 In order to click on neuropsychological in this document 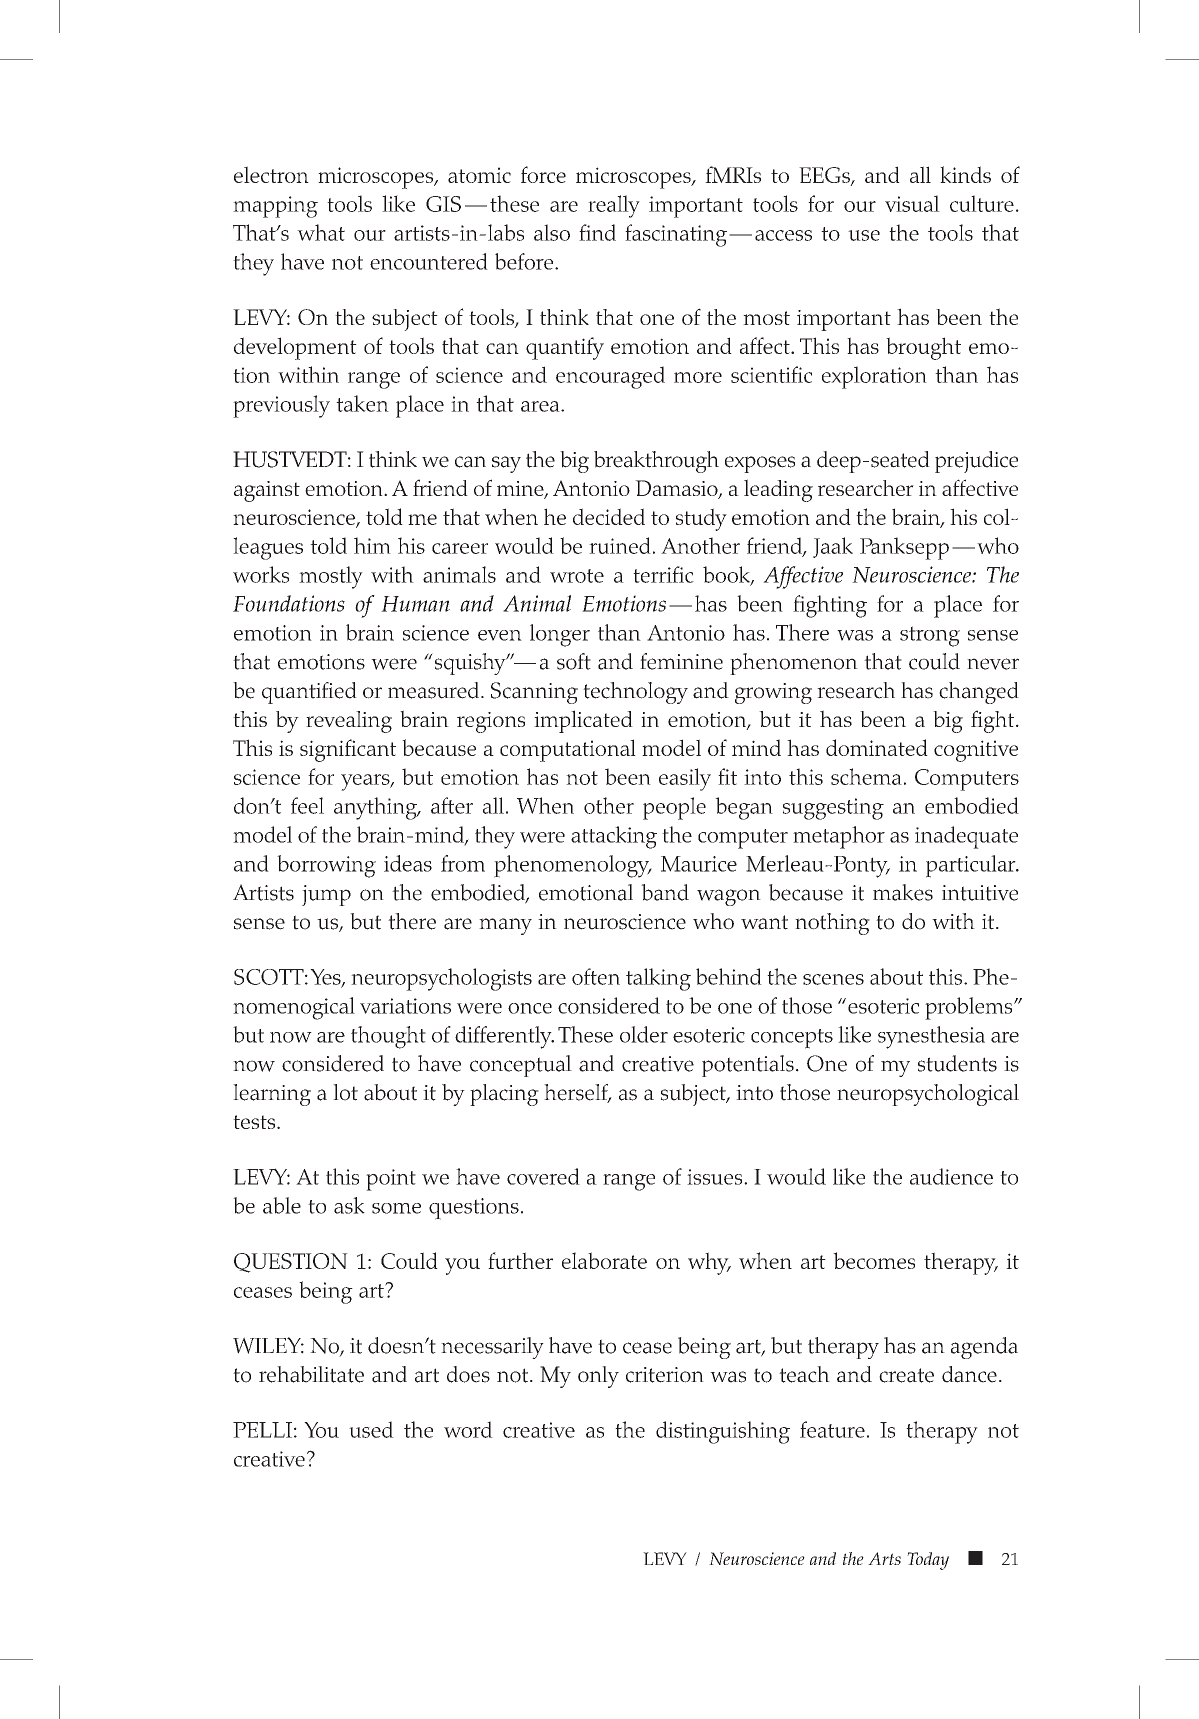, I will do `click(928, 1095)`.
